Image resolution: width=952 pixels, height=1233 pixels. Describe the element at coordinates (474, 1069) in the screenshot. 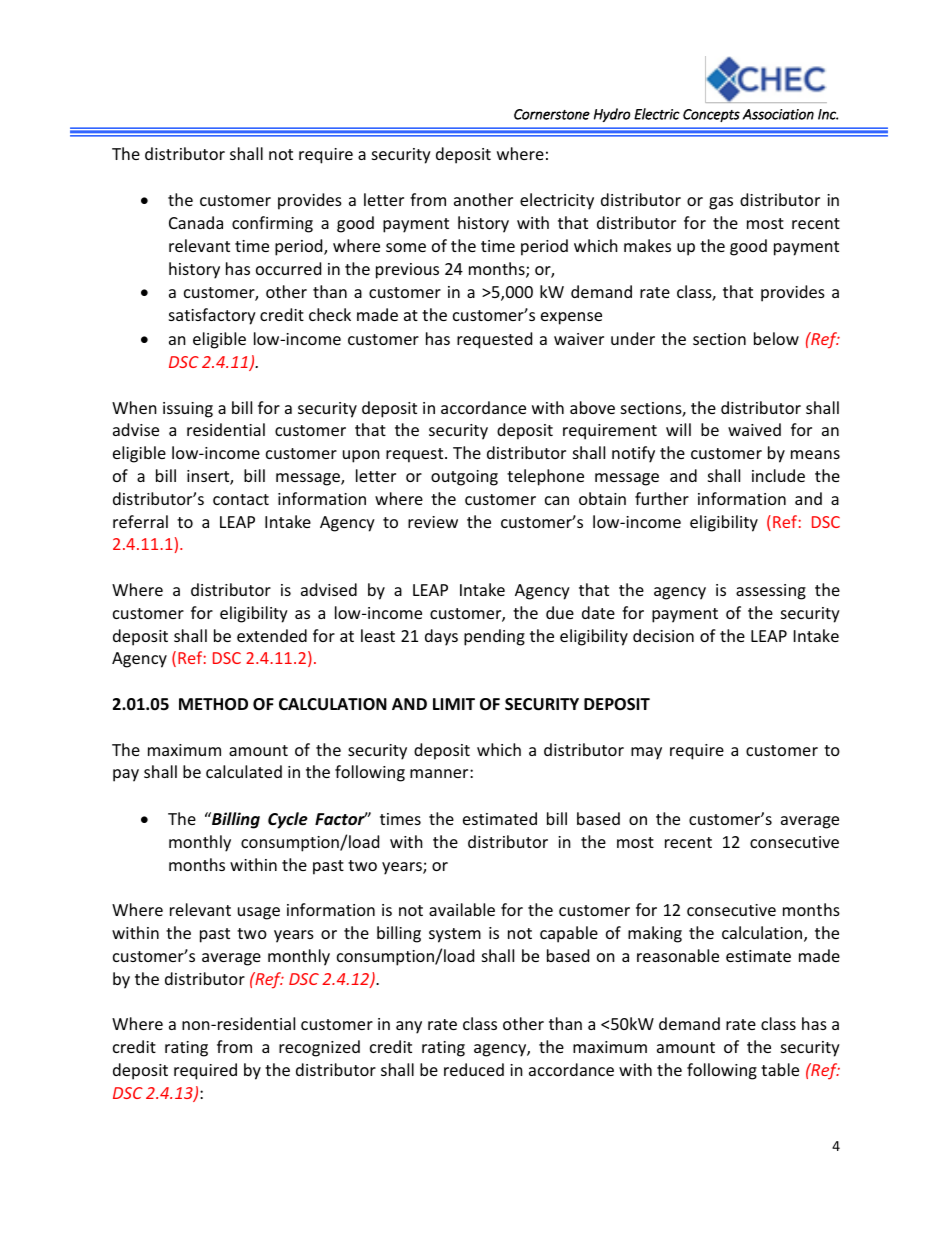

I see `reduced` at that location.
